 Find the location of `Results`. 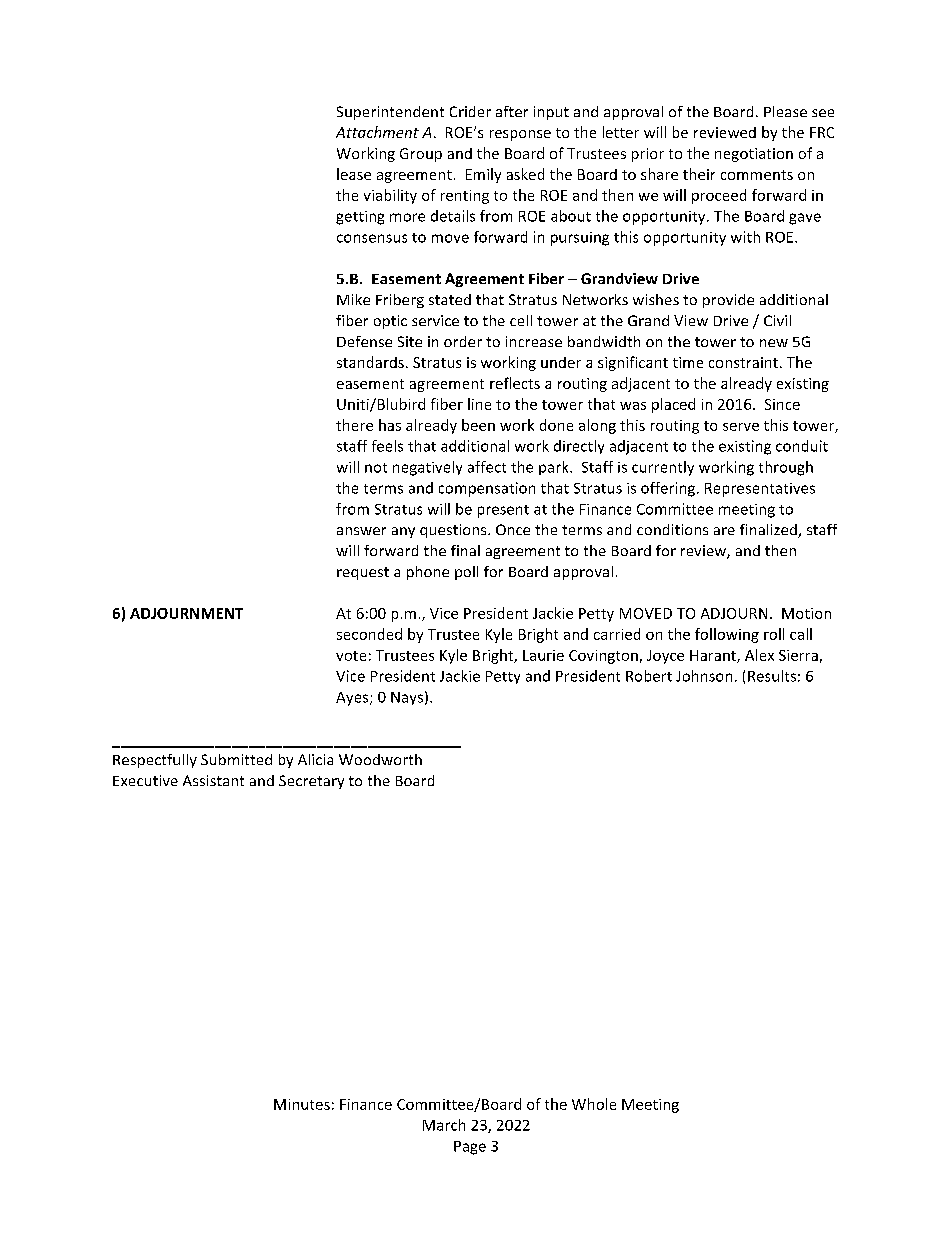

Results is located at coordinates (772, 676).
